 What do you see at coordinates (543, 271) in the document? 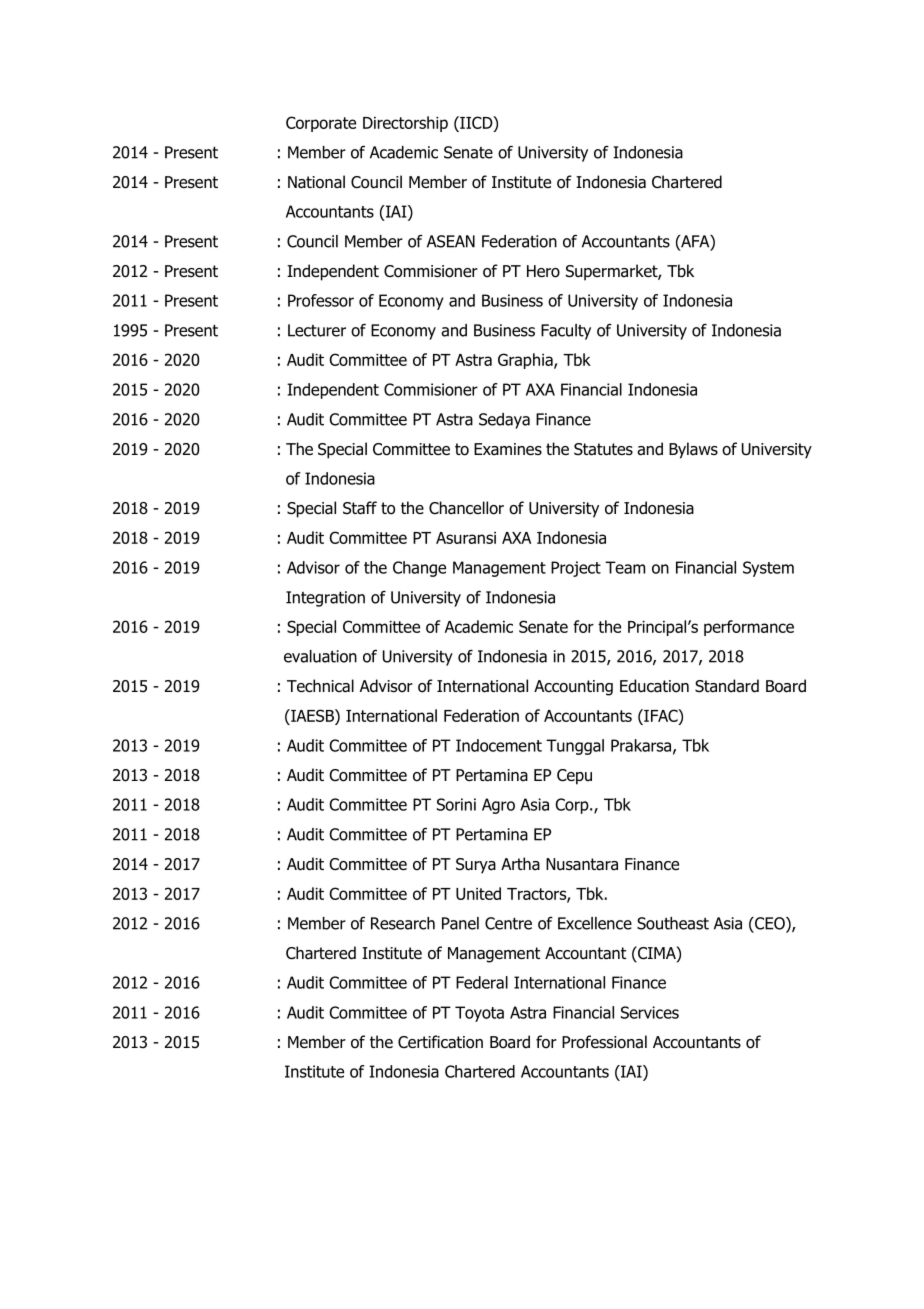
I see `Hero` at bounding box center [543, 271].
